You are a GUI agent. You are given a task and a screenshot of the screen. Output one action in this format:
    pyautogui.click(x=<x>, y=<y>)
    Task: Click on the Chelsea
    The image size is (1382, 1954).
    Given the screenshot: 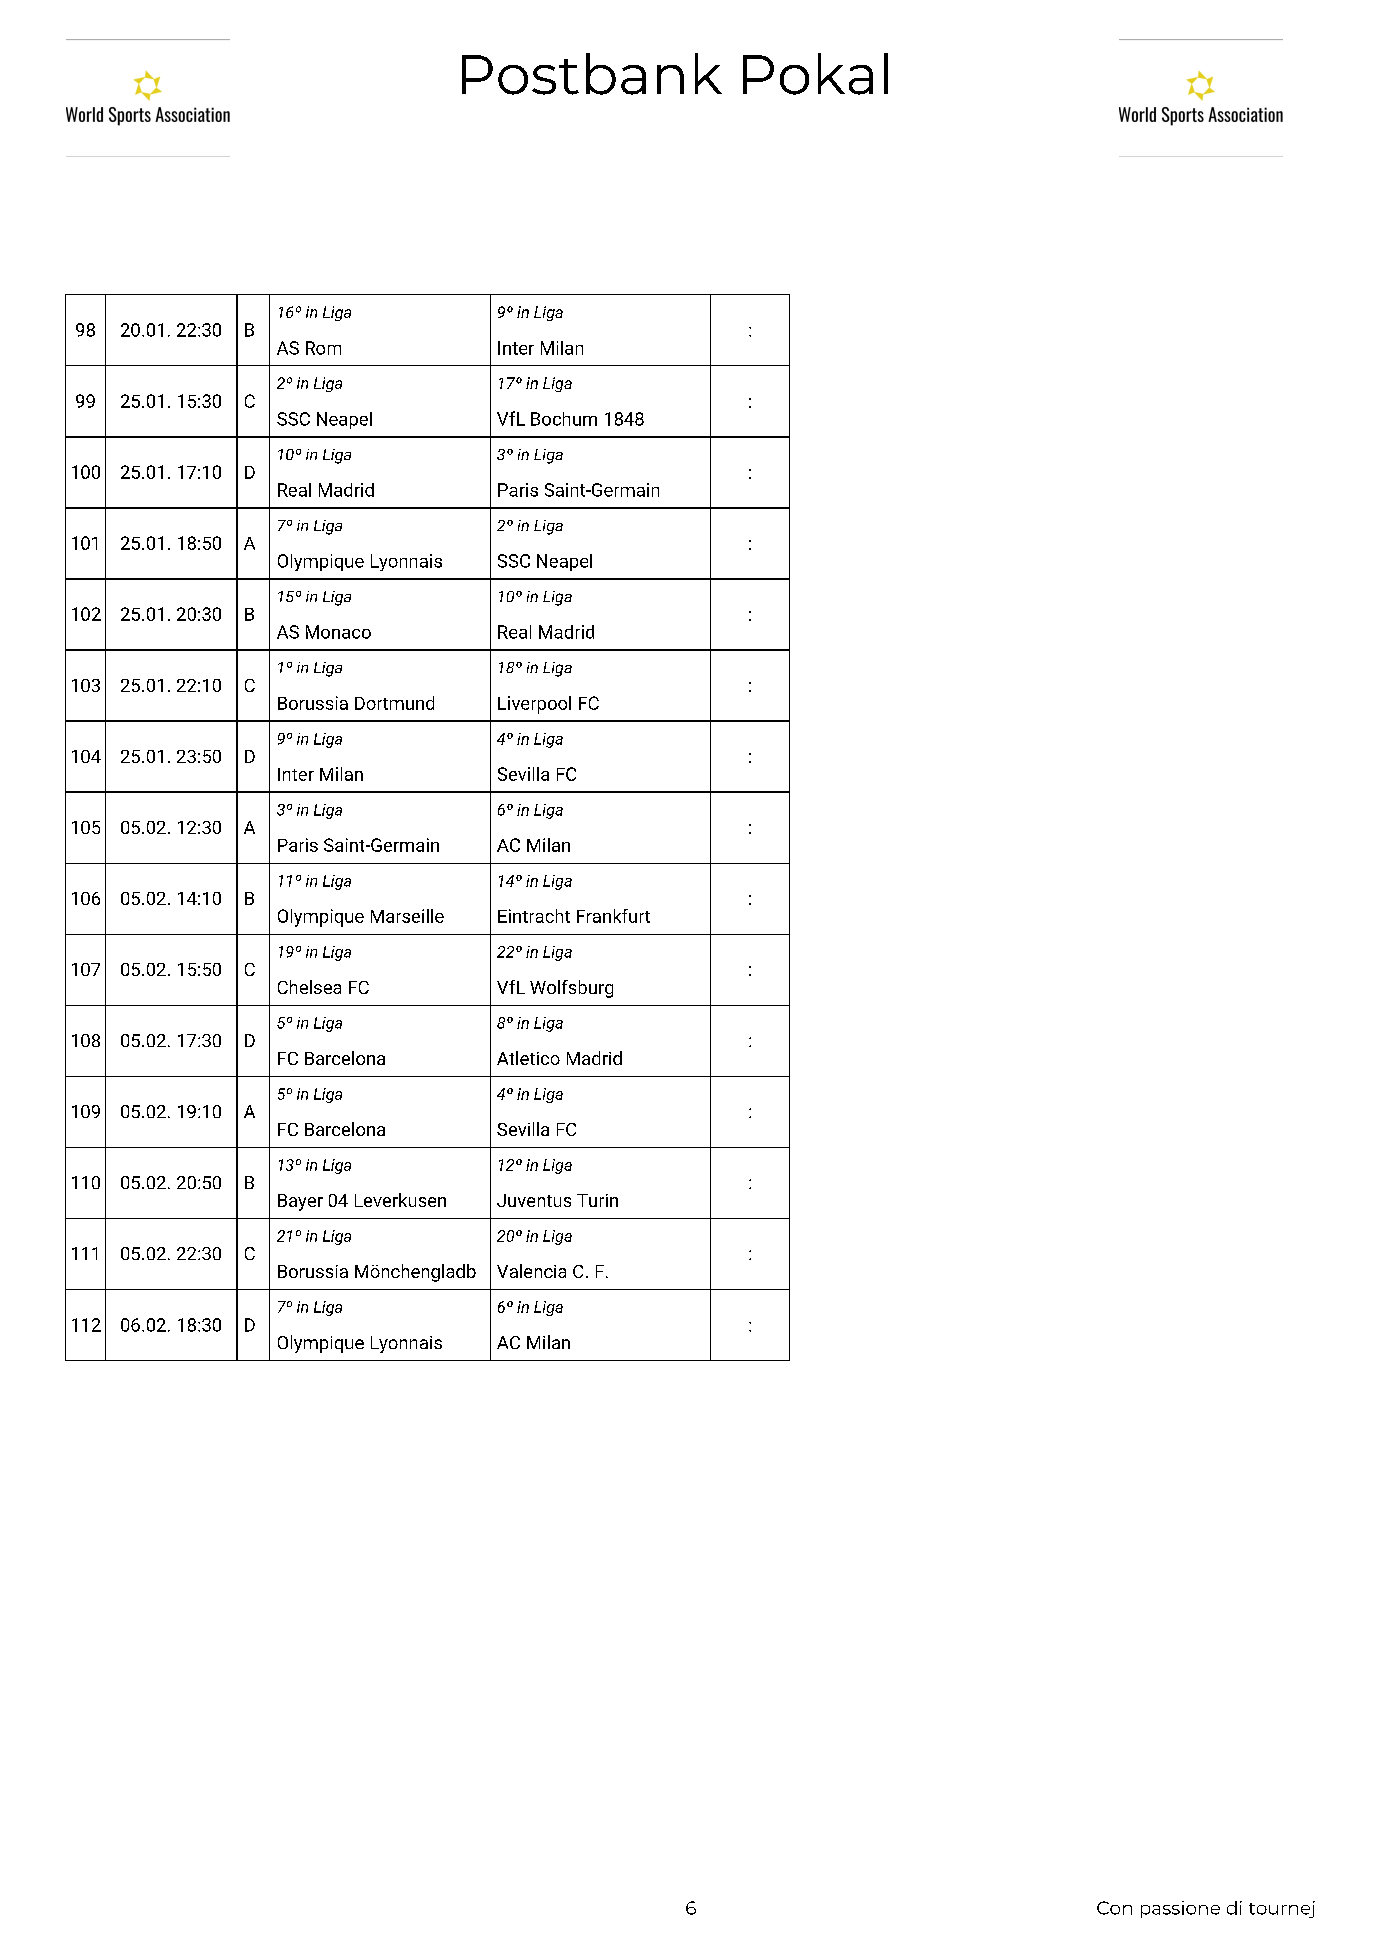 What is the action you would take?
    pyautogui.click(x=309, y=987)
